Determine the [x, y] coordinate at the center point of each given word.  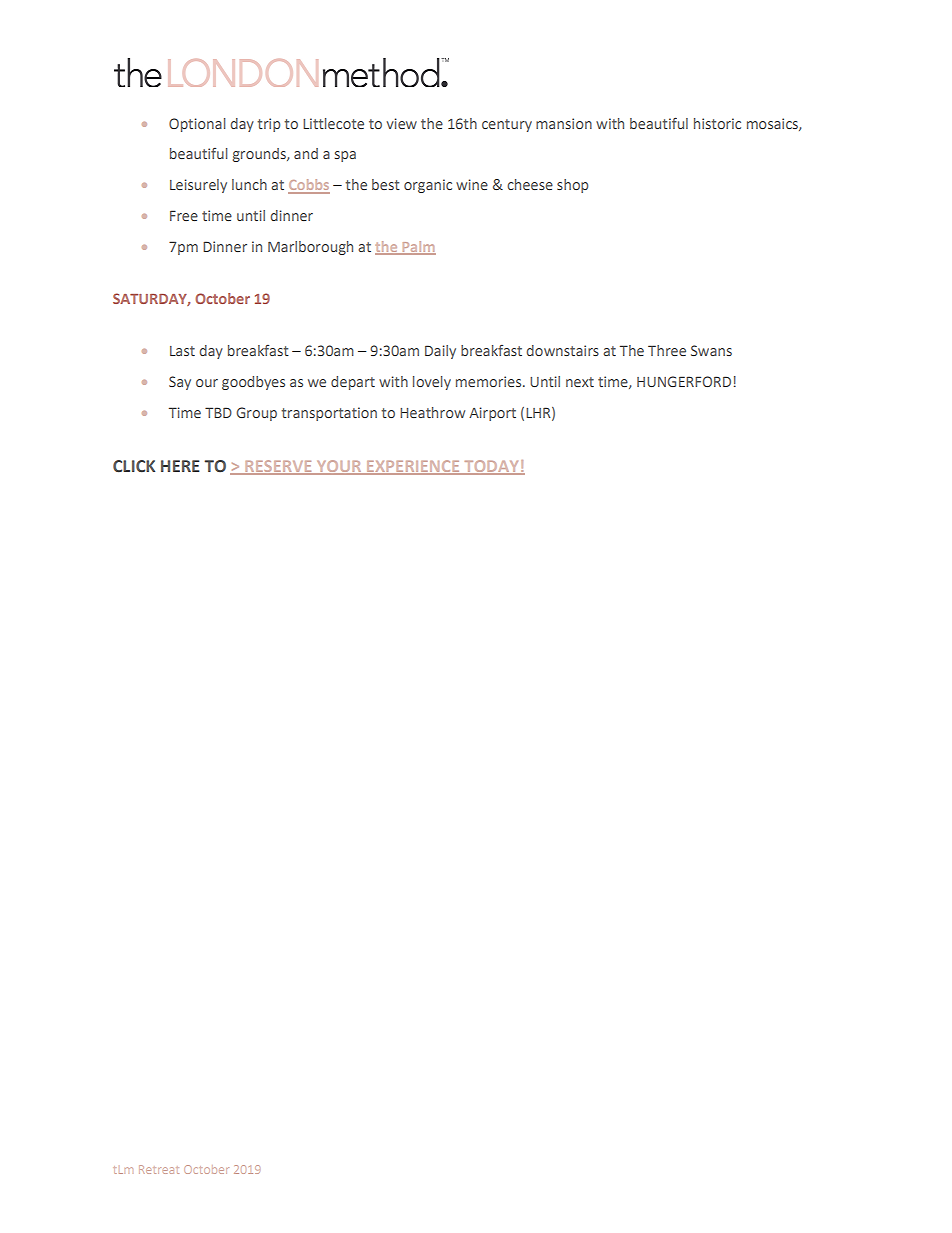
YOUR [339, 467]
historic [717, 123]
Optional [197, 125]
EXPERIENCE [413, 467]
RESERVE [278, 467]
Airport [492, 414]
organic [428, 186]
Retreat [159, 1169]
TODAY [491, 467]
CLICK [134, 466]
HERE [180, 466]
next [580, 382]
